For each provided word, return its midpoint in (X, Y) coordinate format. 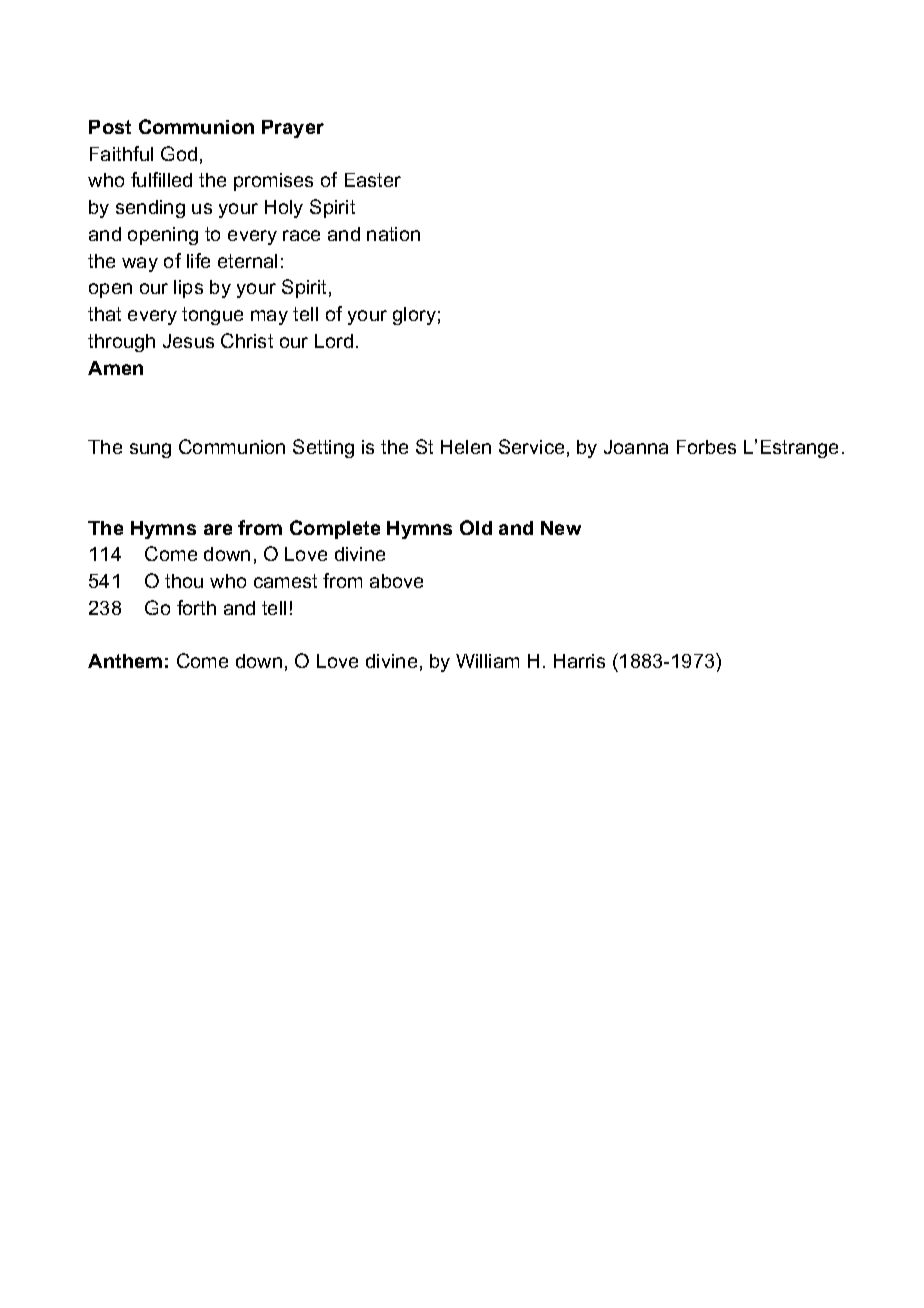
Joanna (636, 447)
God (179, 153)
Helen (466, 447)
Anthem (125, 661)
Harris (579, 661)
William (487, 661)
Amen (115, 368)
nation (393, 234)
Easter (373, 180)
